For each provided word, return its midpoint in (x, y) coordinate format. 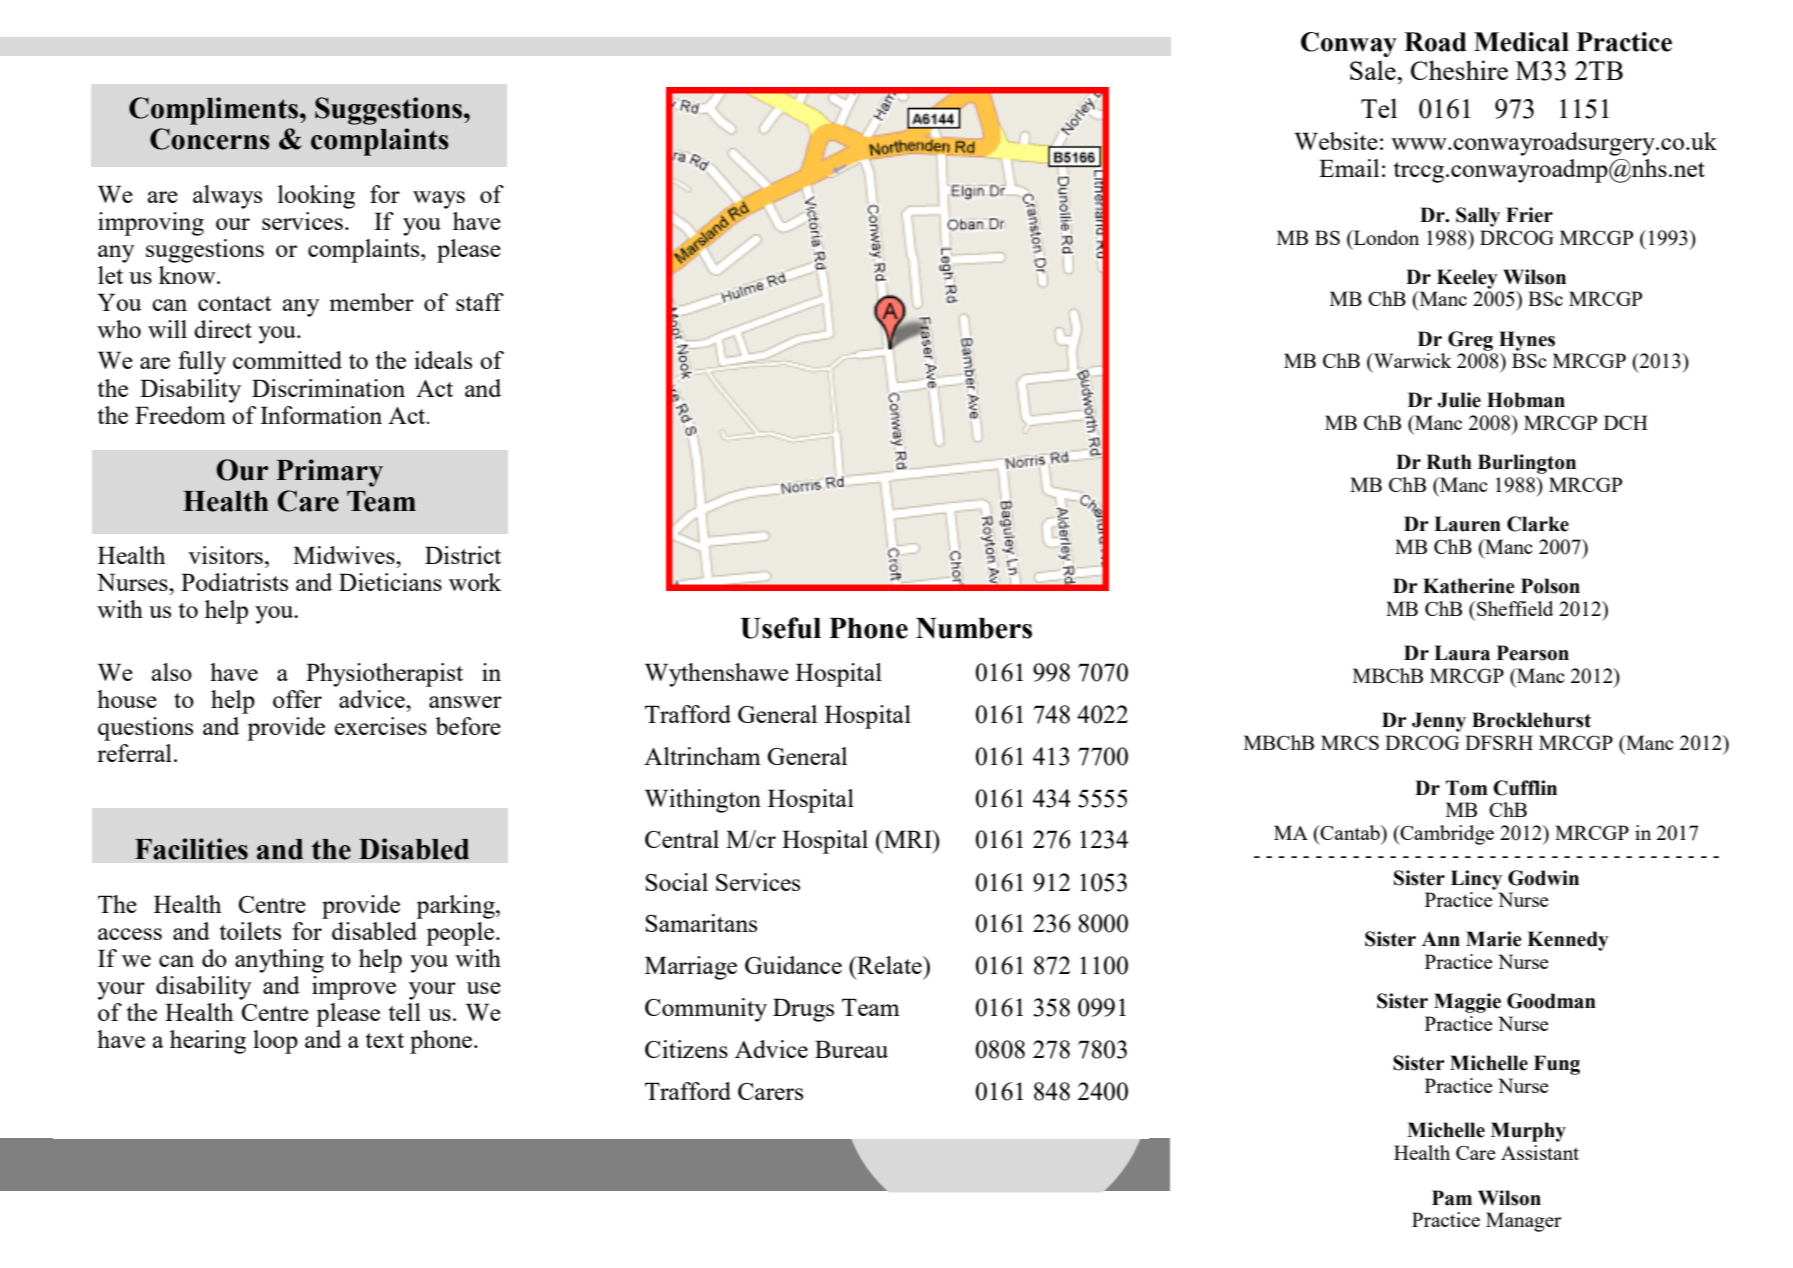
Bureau (851, 1049)
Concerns (210, 139)
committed (287, 360)
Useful (780, 628)
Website (1336, 141)
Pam (1452, 1198)
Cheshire (1459, 70)
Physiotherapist (384, 675)
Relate (889, 965)
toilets (250, 931)
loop (275, 1042)
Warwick (1411, 362)
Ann (1441, 938)
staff (480, 302)
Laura (1462, 653)
